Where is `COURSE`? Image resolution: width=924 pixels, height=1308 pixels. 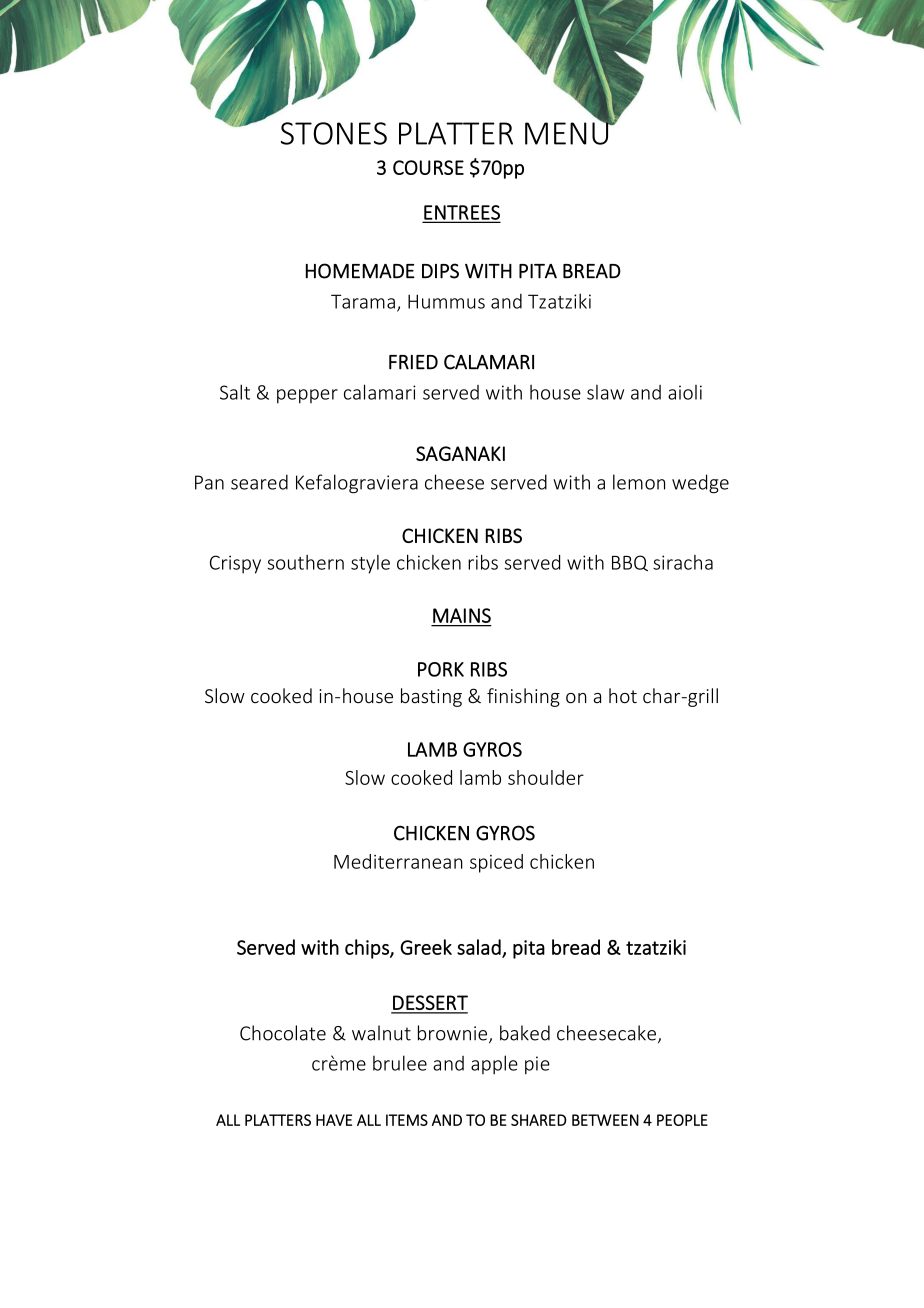
COURSE is located at coordinates (428, 167).
